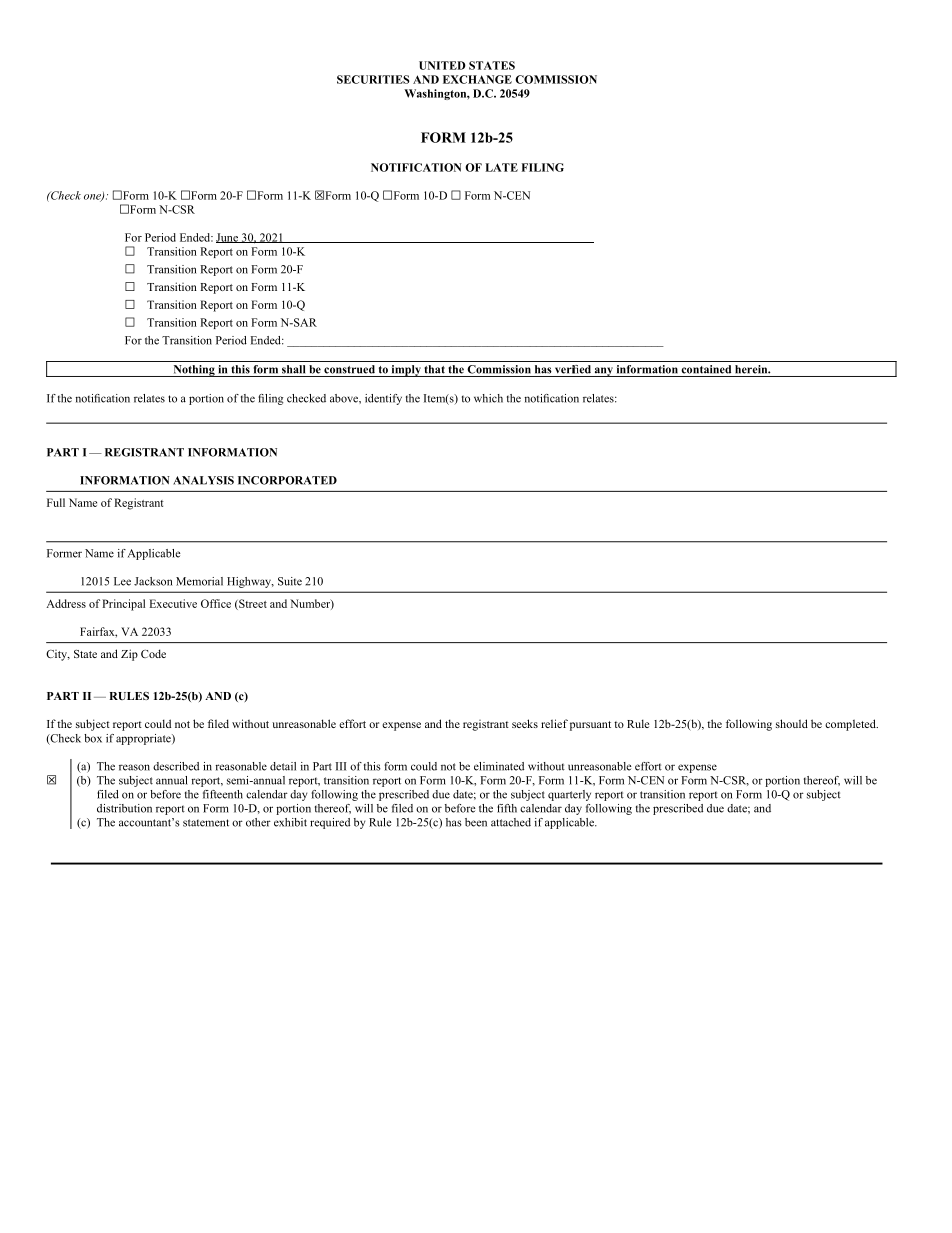  What do you see at coordinates (442, 65) in the image?
I see `UNITED` at bounding box center [442, 65].
